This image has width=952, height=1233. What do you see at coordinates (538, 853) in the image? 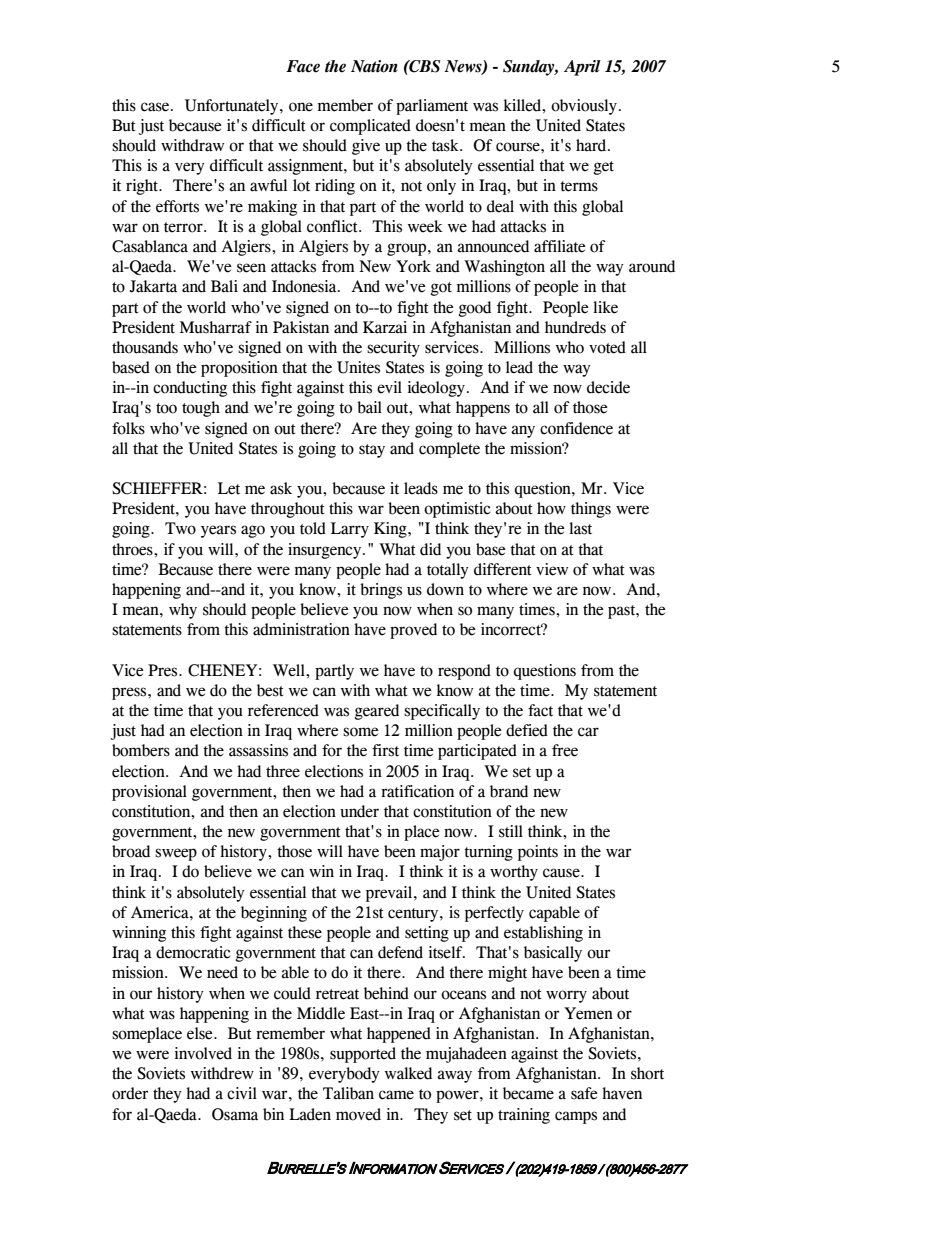
I see `points` at bounding box center [538, 853].
